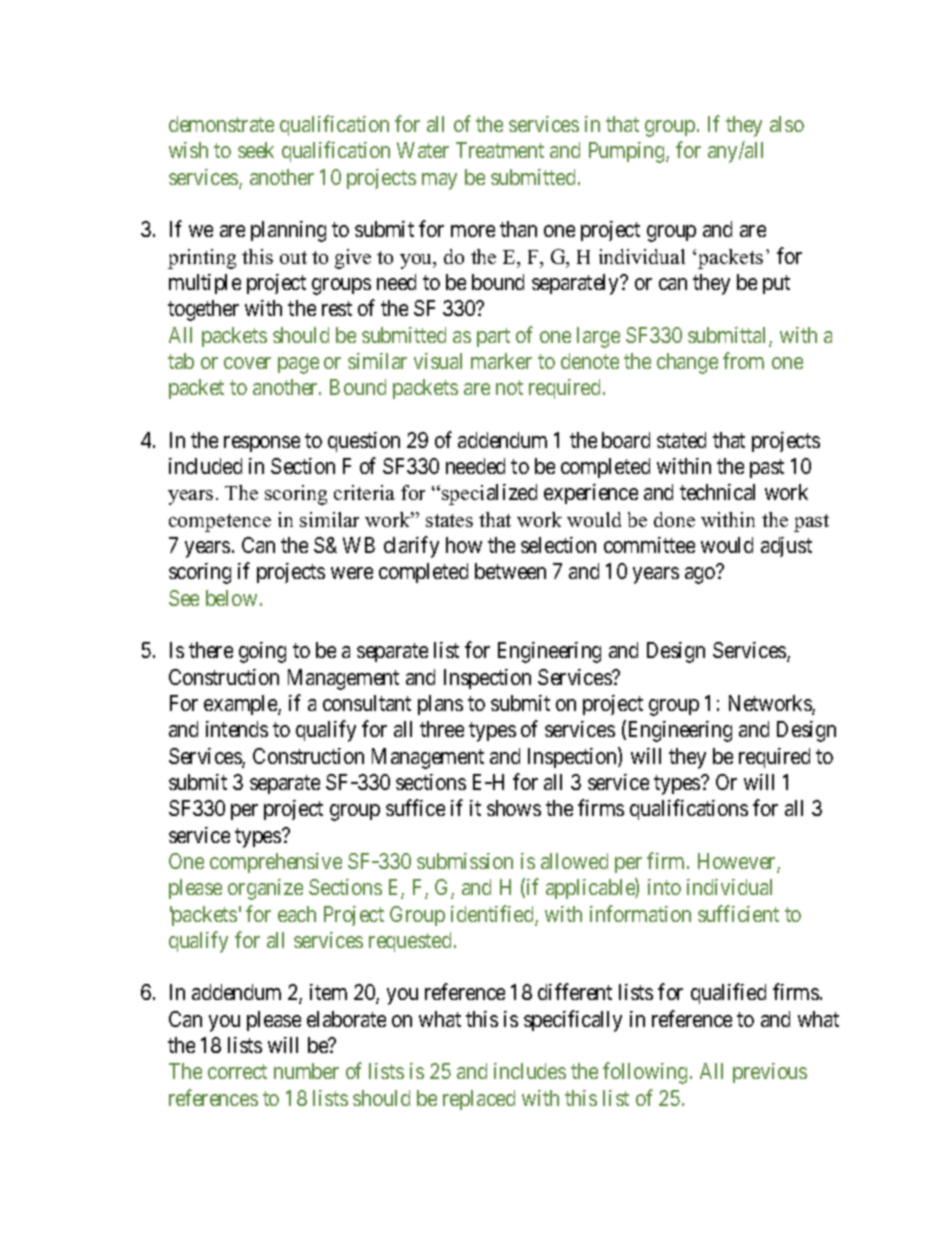  I want to click on cover, so click(247, 363).
